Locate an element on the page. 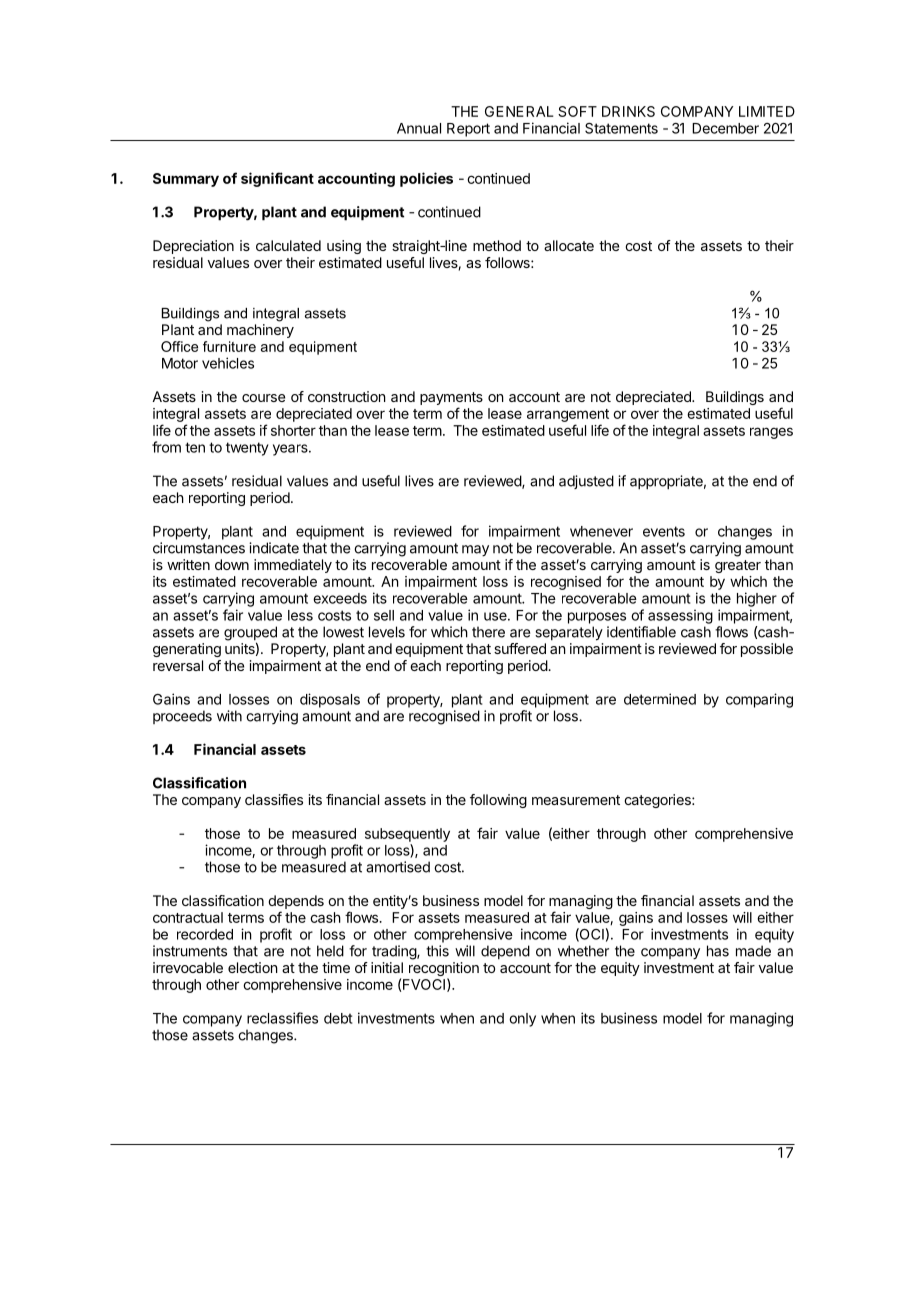  down is located at coordinates (232, 564).
